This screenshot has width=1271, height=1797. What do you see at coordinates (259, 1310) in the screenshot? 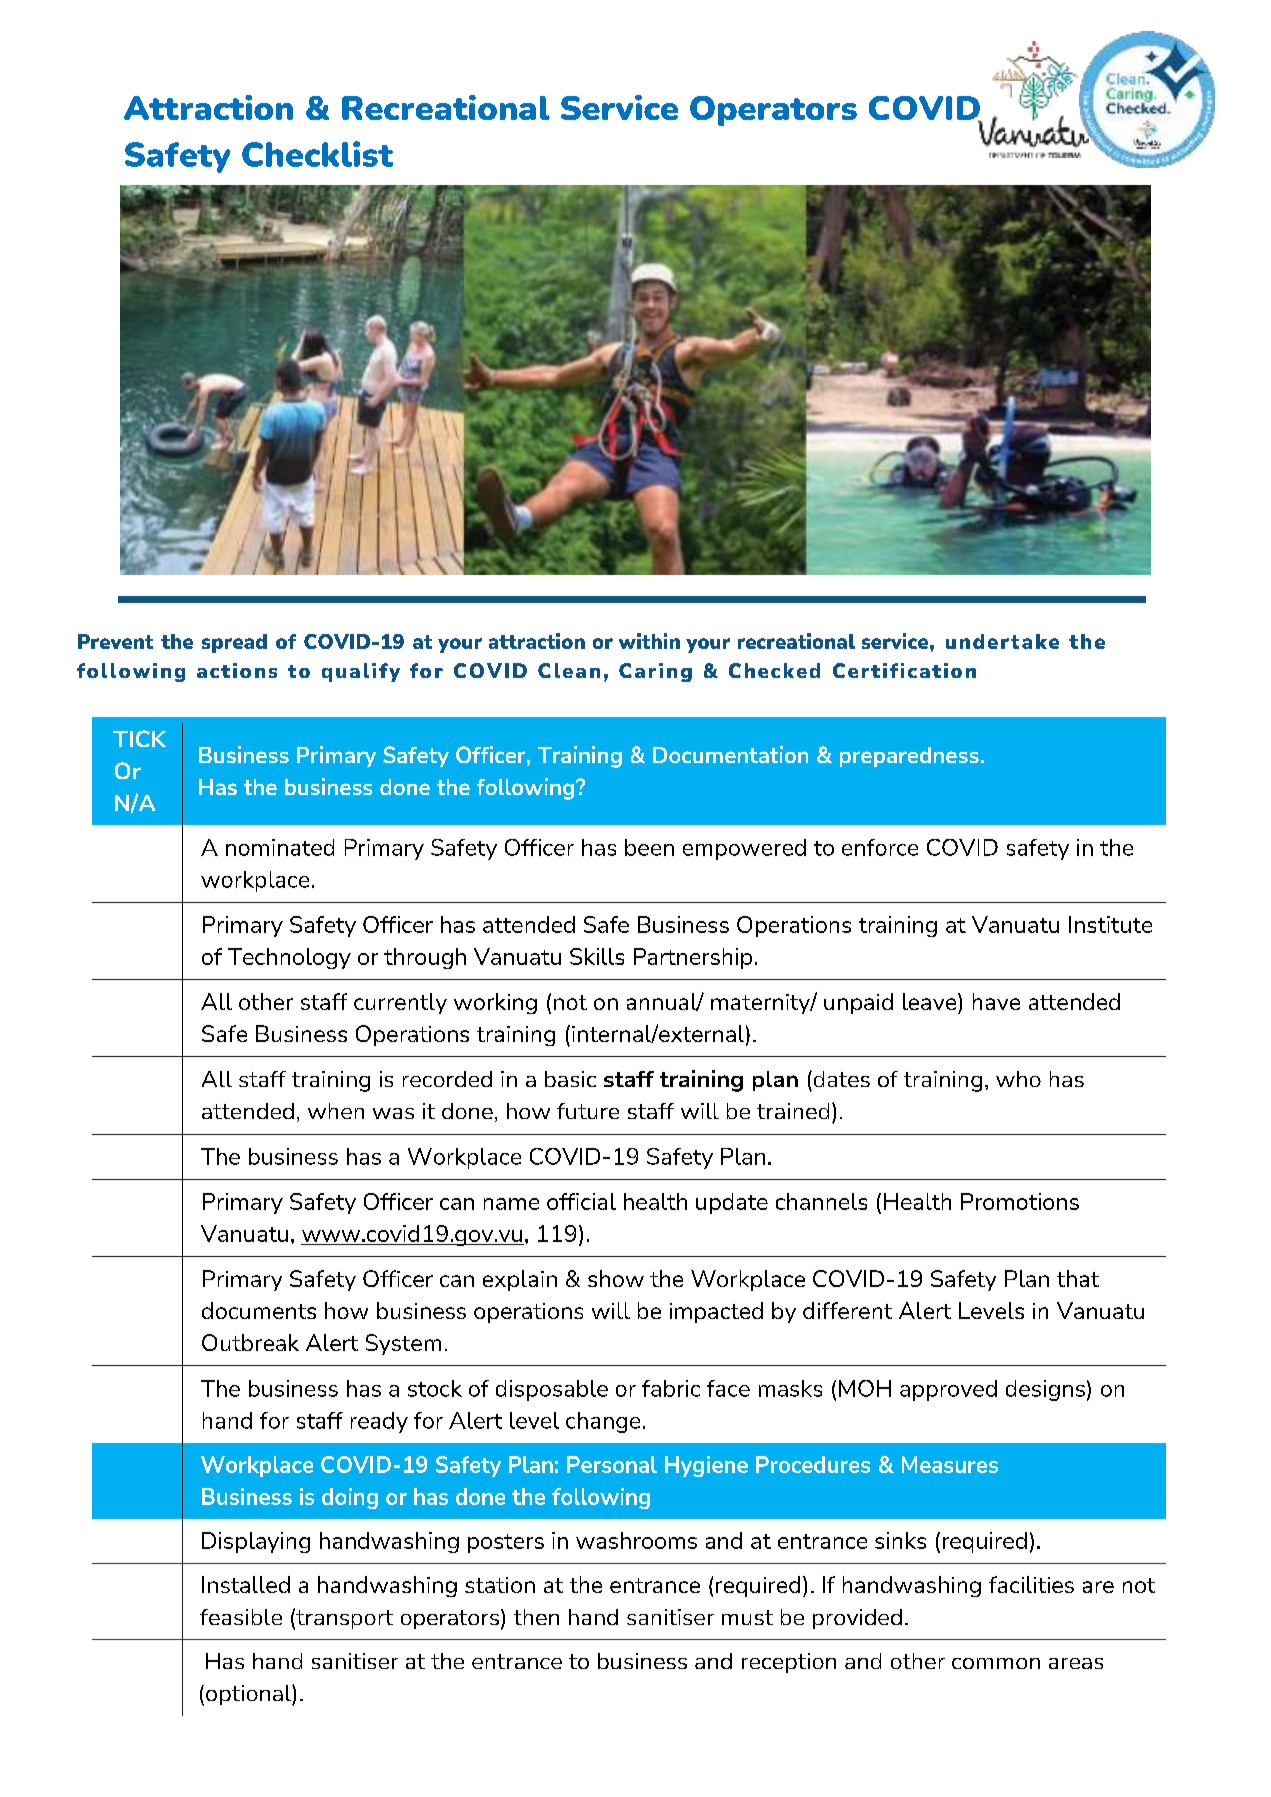
I see `documents` at bounding box center [259, 1310].
